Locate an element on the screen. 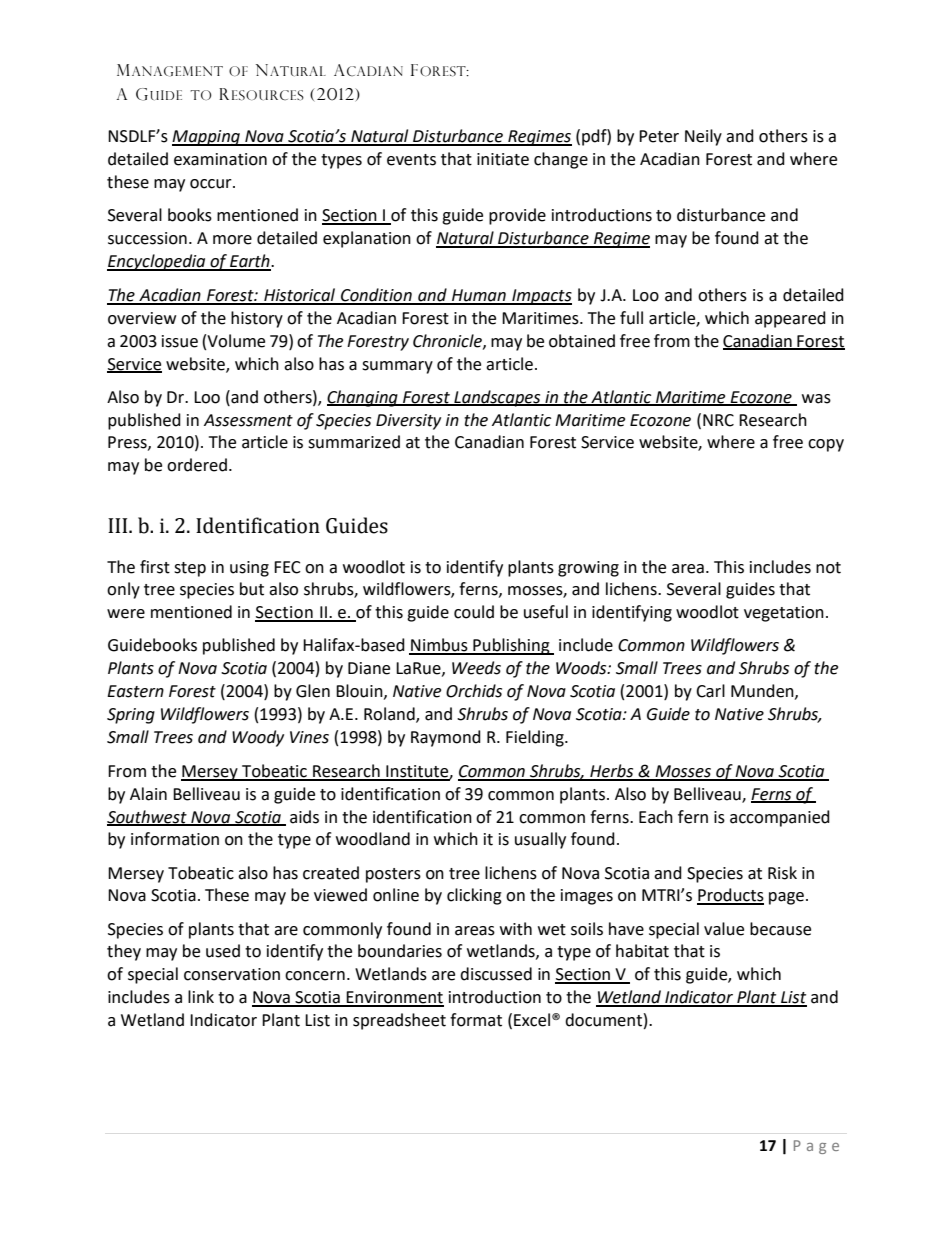 Image resolution: width=952 pixels, height=1233 pixels. step is located at coordinates (190, 569).
